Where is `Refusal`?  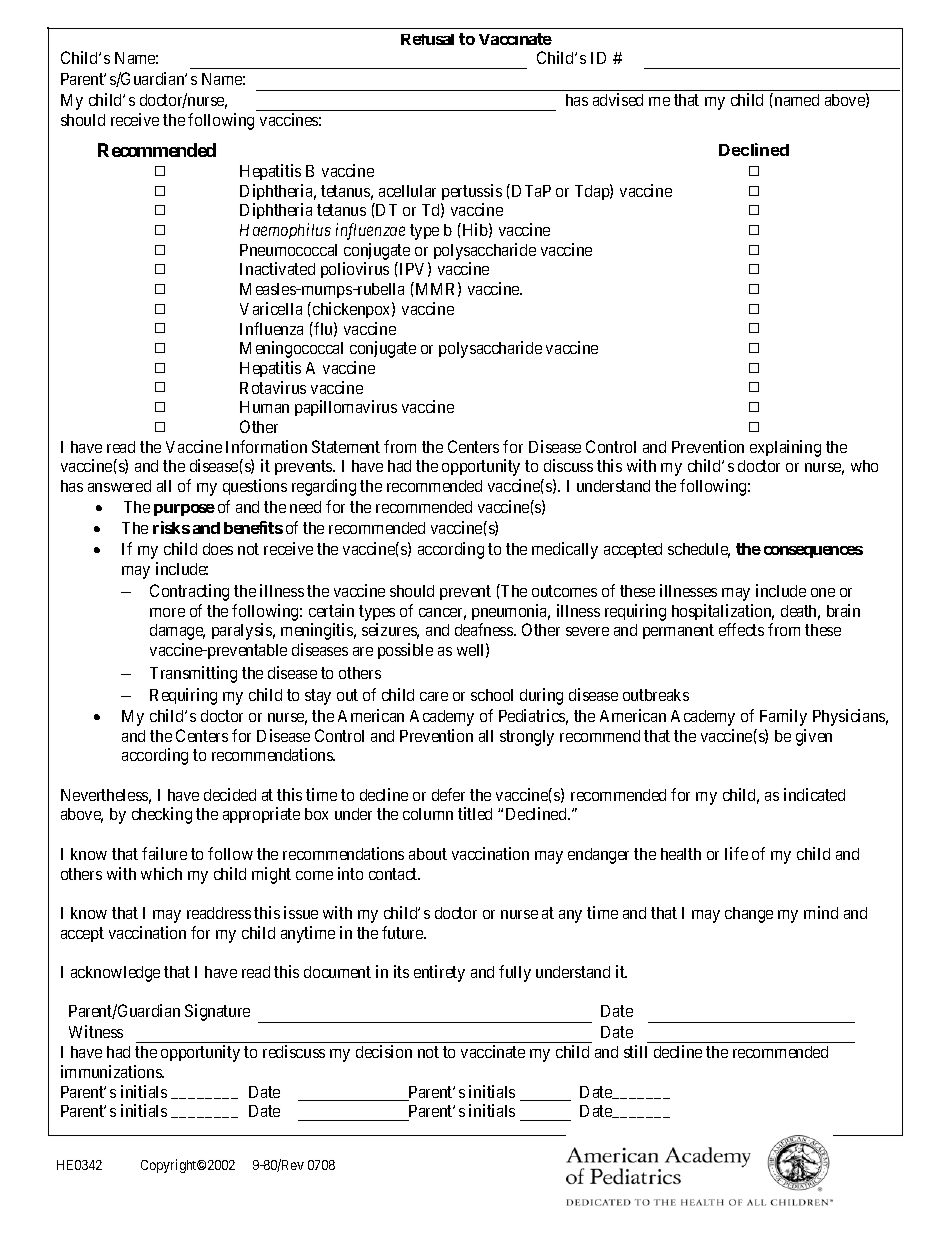
Refusal is located at coordinates (427, 39).
